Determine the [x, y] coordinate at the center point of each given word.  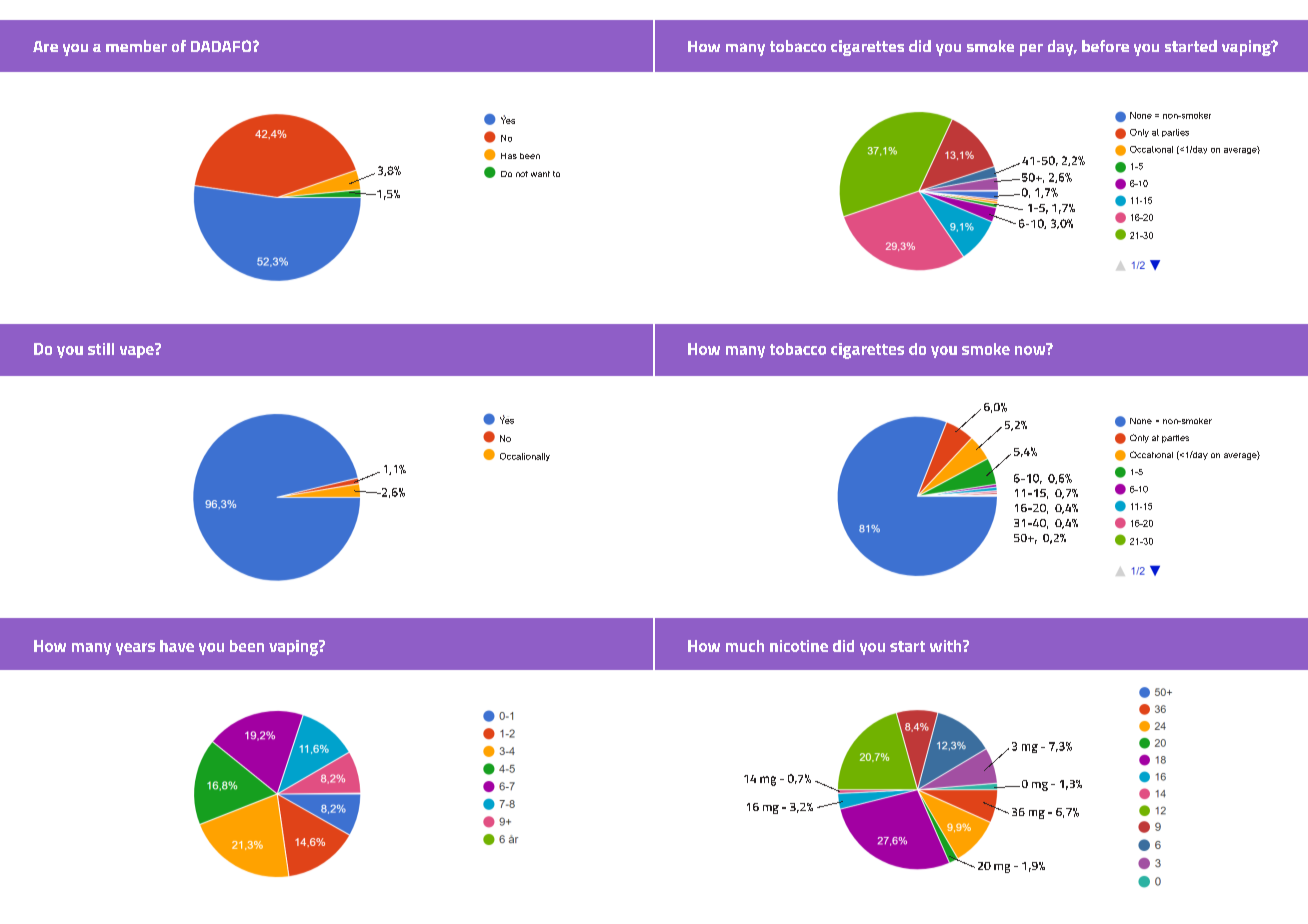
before [1105, 46]
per [1031, 50]
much [745, 646]
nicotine [799, 646]
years [135, 649]
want [540, 174]
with [947, 646]
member [136, 46]
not [522, 174]
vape [138, 351]
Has [509, 156]
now [1031, 349]
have [177, 646]
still [101, 349]
